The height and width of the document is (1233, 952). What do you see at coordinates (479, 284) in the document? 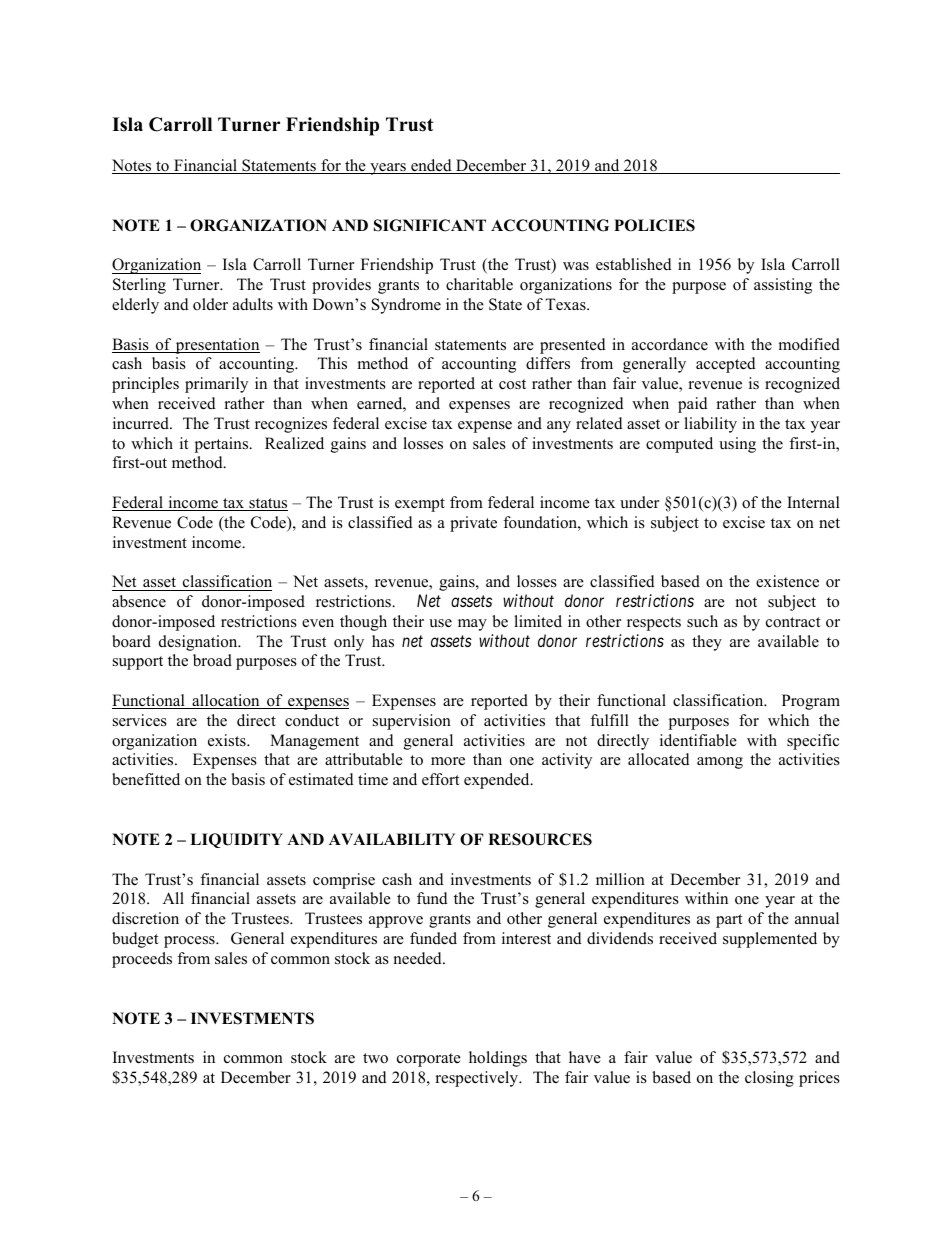
I see `charitable` at bounding box center [479, 284].
